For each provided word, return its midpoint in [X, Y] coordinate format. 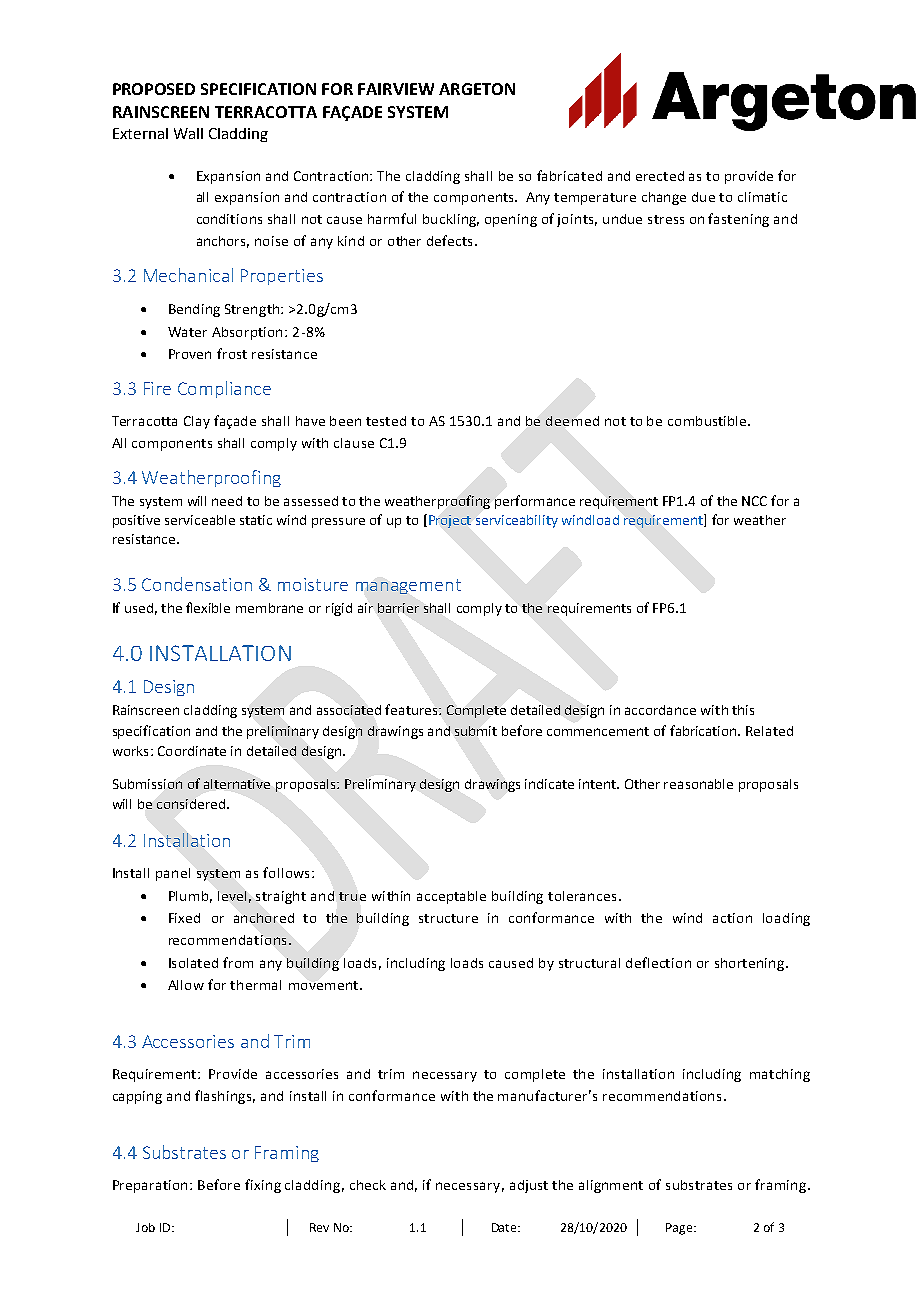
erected [660, 176]
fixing [263, 1186]
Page [680, 1229]
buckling [451, 220]
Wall [188, 133]
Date [505, 1227]
